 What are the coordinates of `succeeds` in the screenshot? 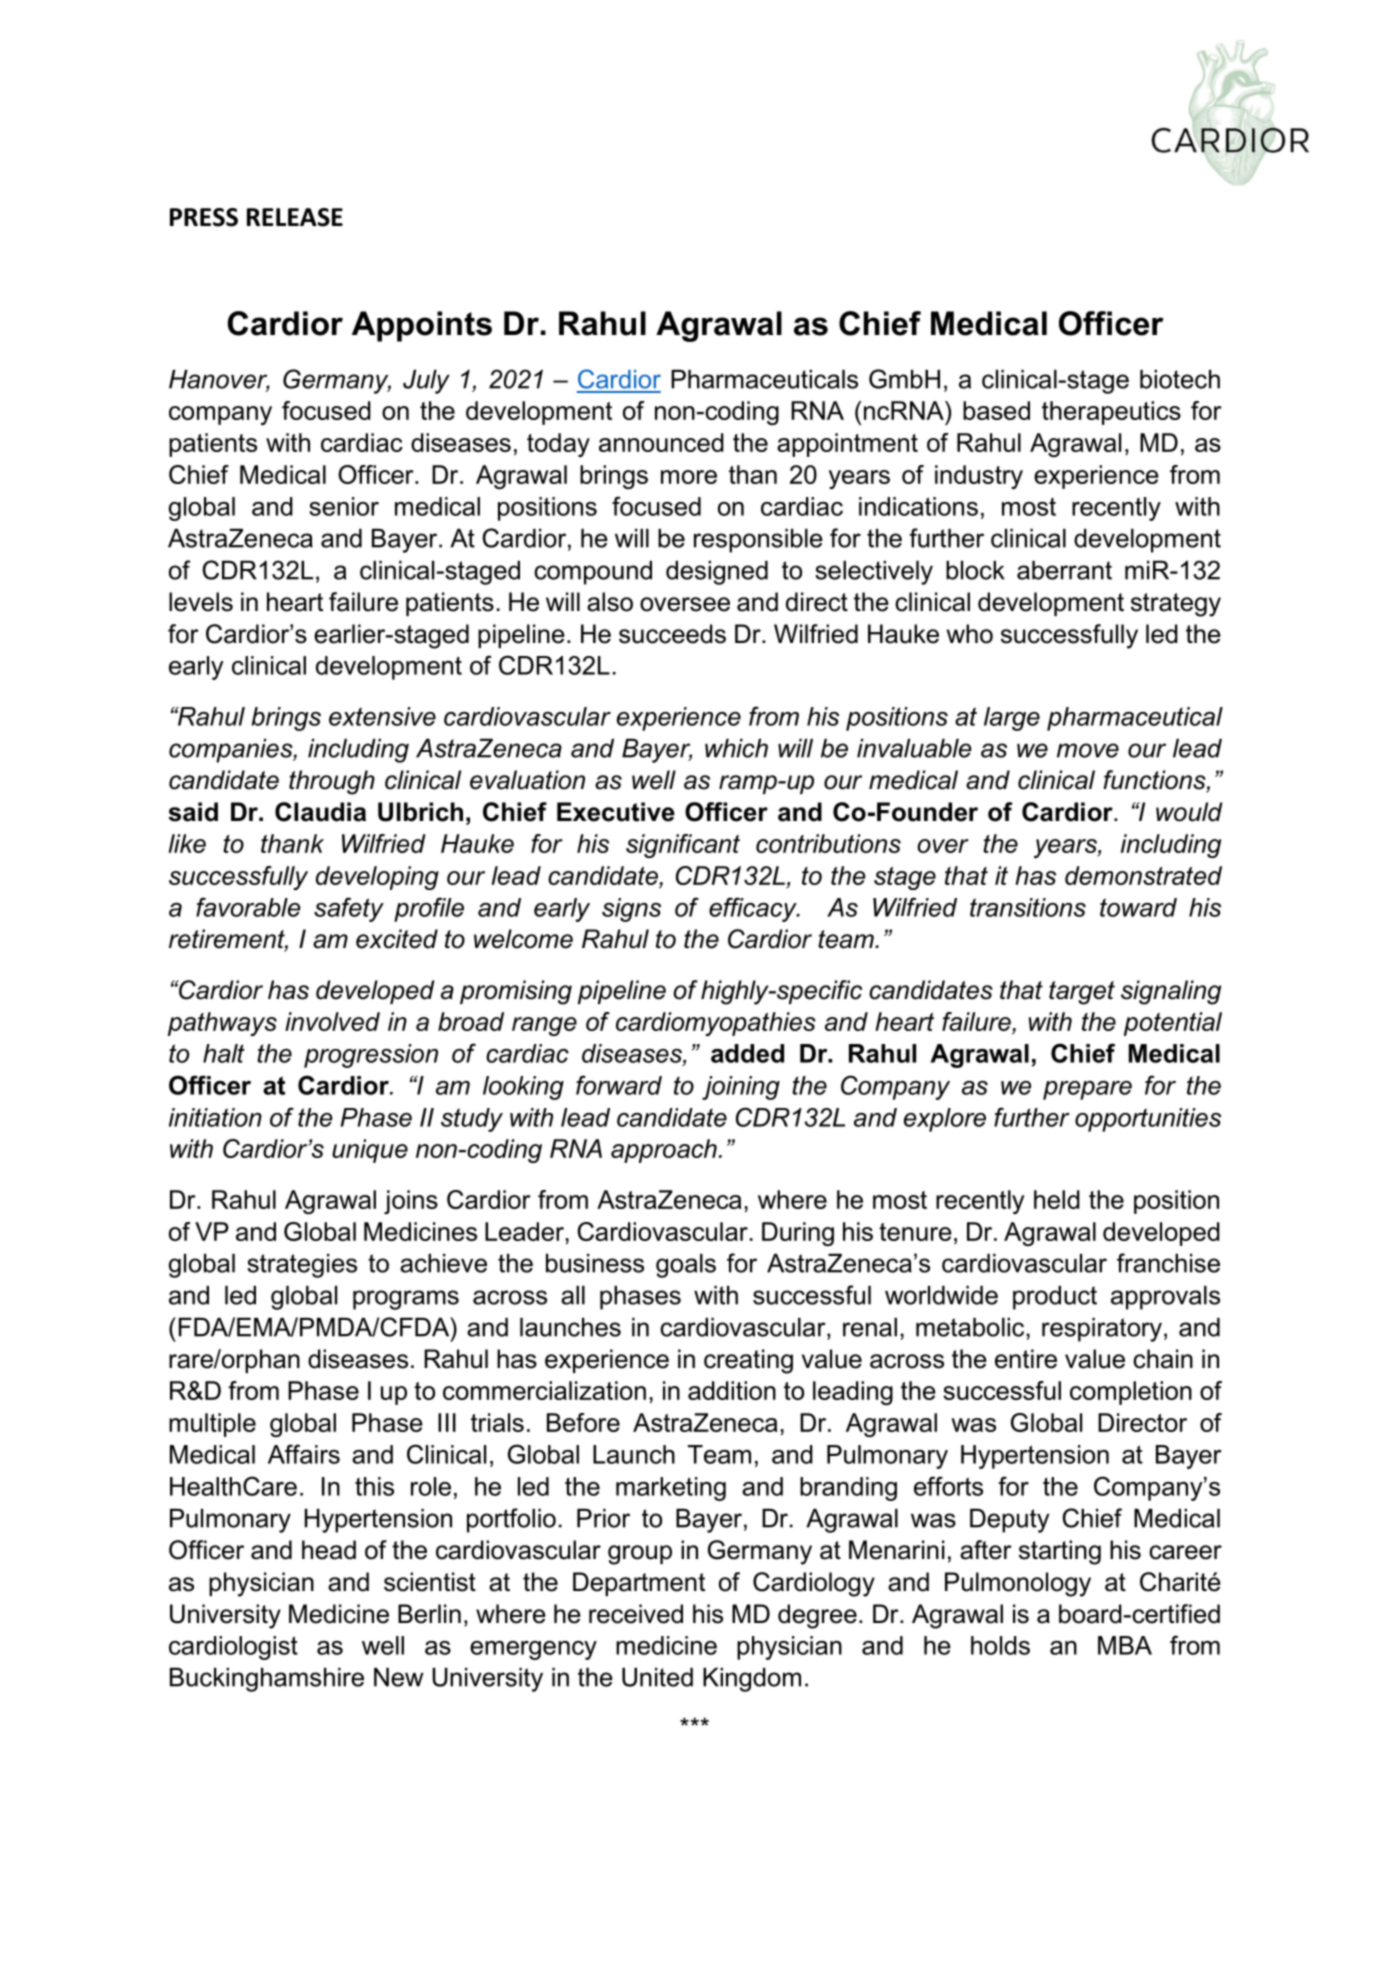 It's located at (672, 634).
